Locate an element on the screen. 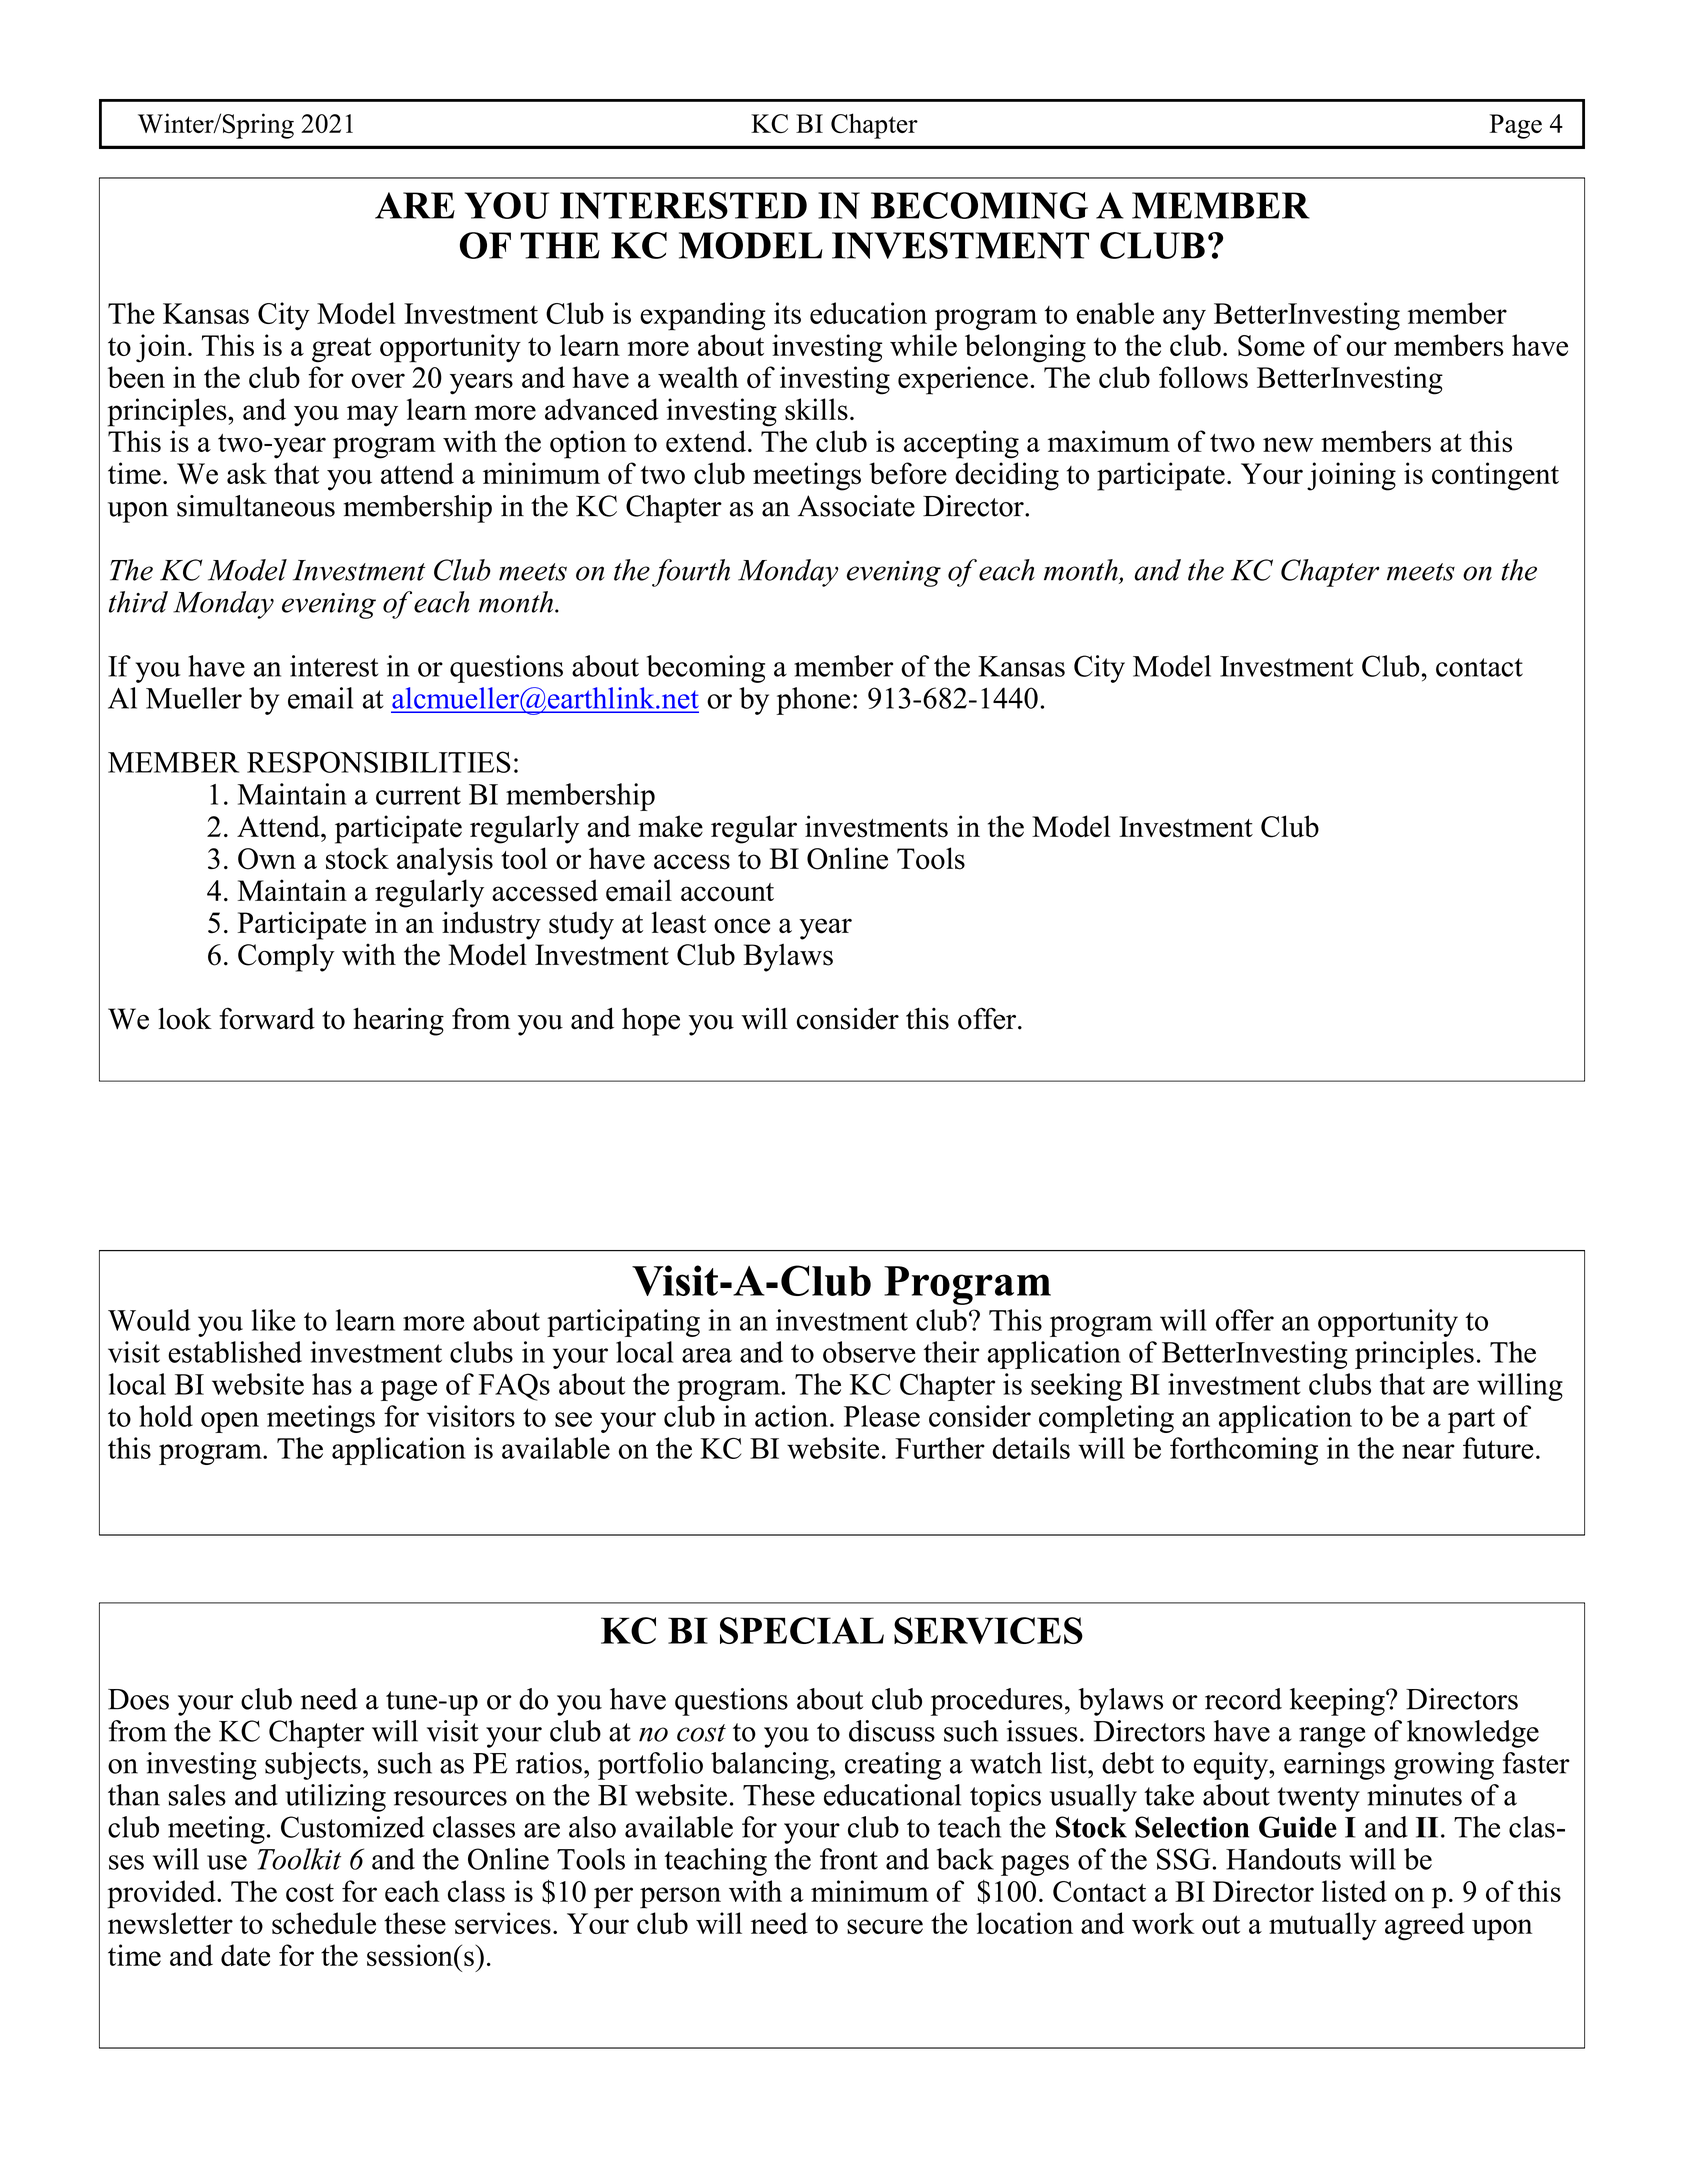 Image resolution: width=1684 pixels, height=2179 pixels. seeking is located at coordinates (1076, 1387).
